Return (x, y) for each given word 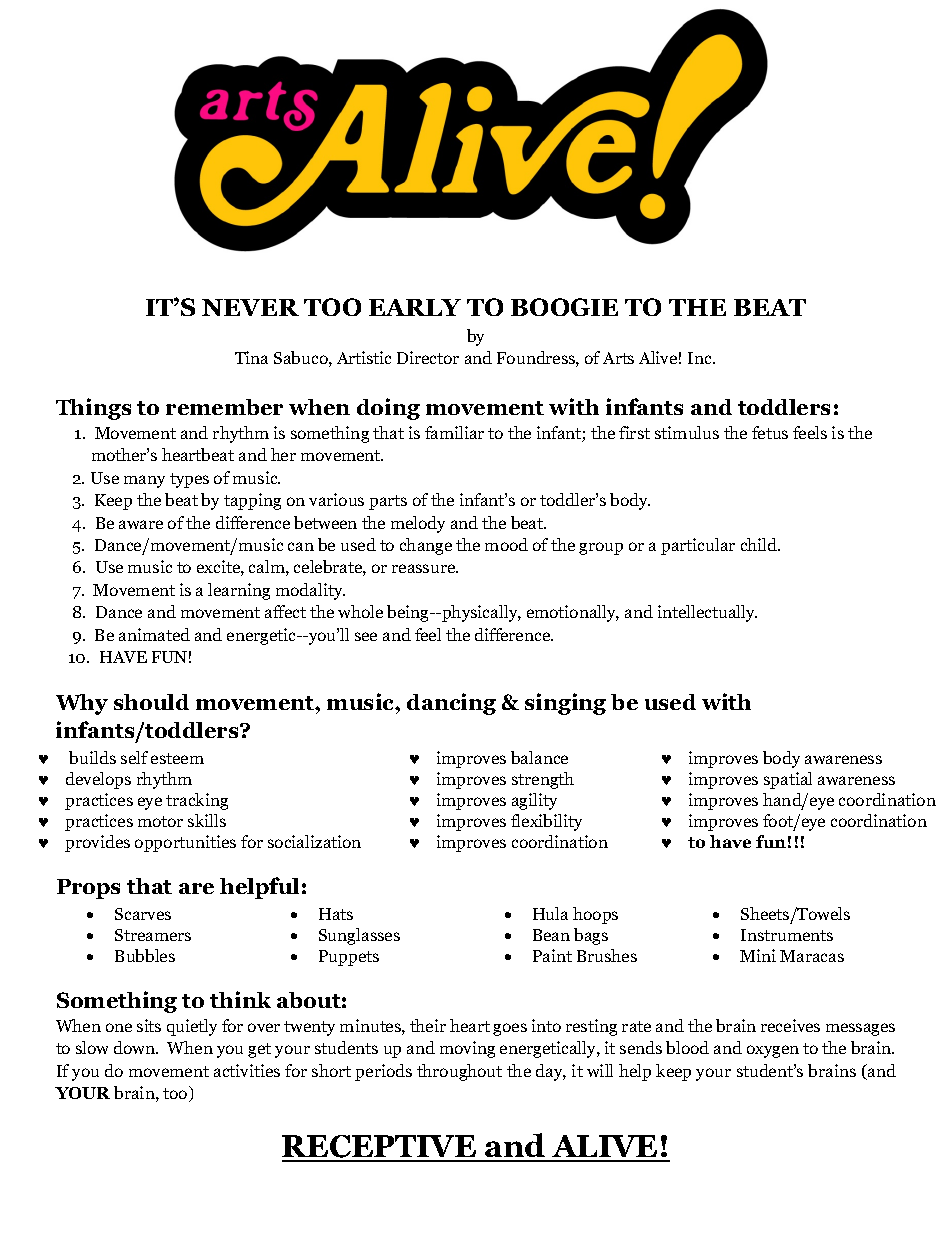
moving (467, 1049)
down (135, 1047)
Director (428, 357)
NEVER (250, 307)
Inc (701, 358)
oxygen (773, 1051)
